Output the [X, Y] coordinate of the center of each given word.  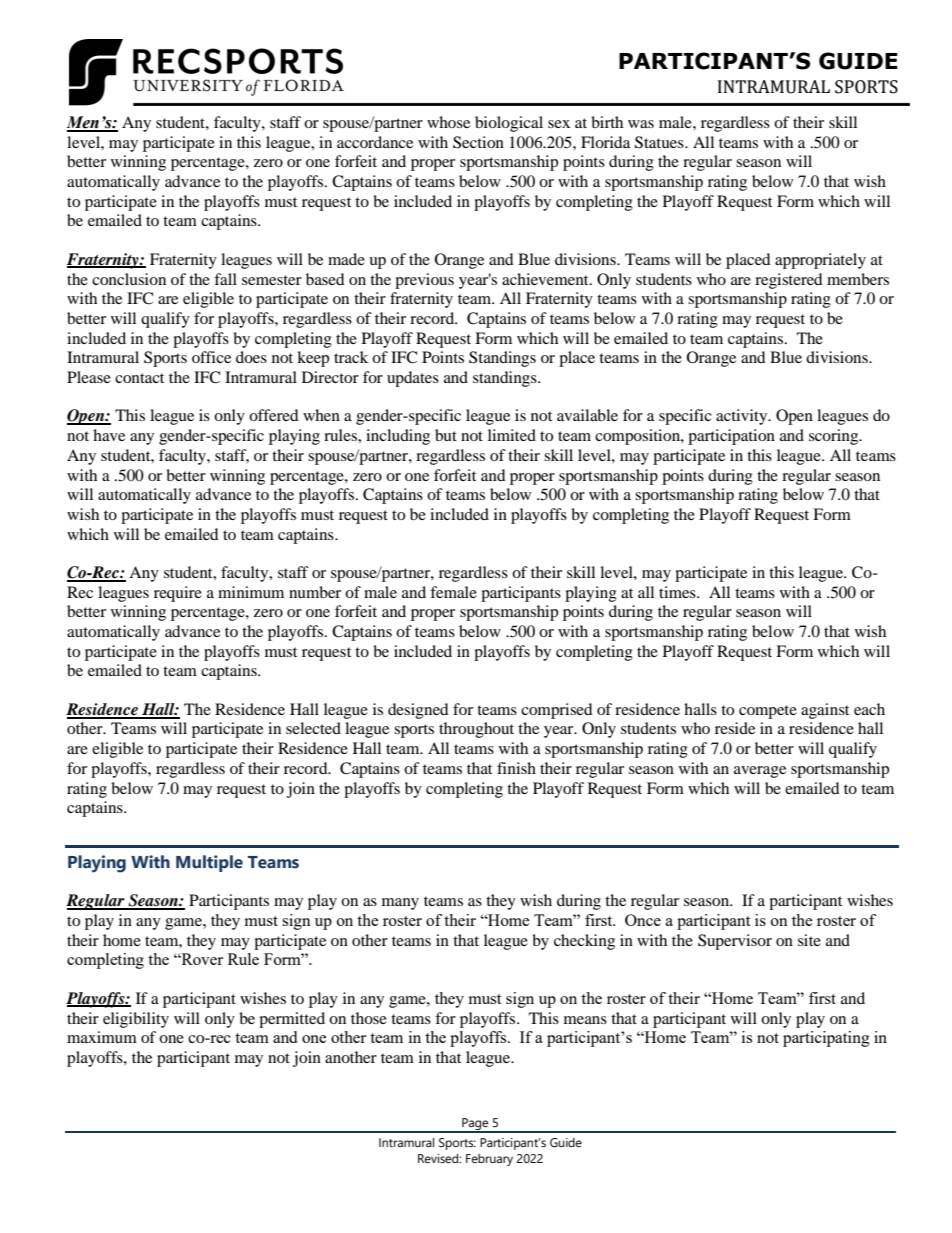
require [178, 594]
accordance [375, 142]
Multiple [209, 863]
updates [413, 379]
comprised [557, 711]
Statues [660, 142]
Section [478, 142]
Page [475, 1125]
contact [139, 378]
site [809, 940]
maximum [102, 1037]
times [678, 592]
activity [743, 417]
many [400, 904]
